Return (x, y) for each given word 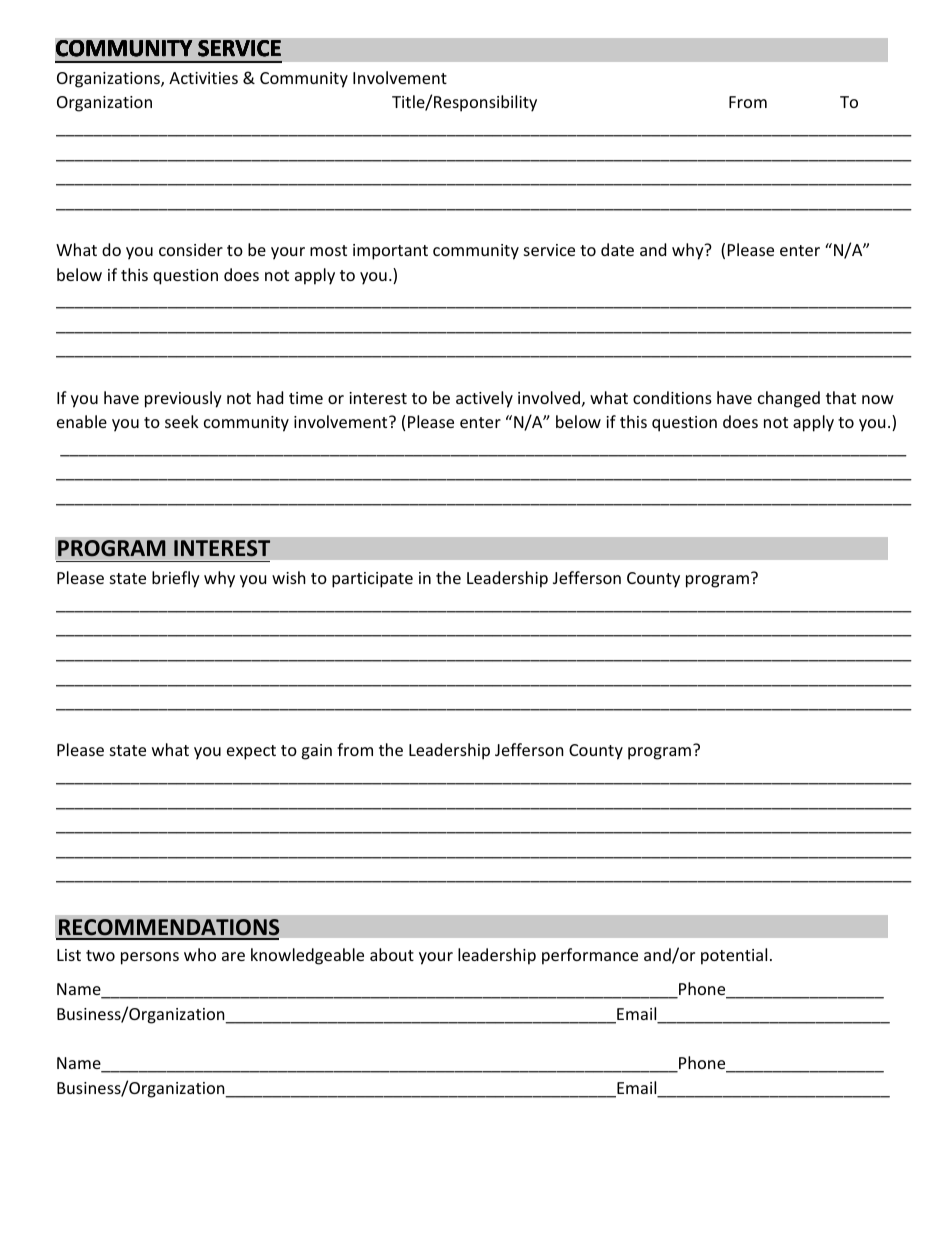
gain (316, 752)
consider (191, 249)
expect (251, 752)
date (617, 249)
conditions (672, 397)
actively (484, 399)
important (390, 252)
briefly (176, 579)
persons (150, 958)
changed (789, 399)
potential (734, 956)
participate (372, 580)
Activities (203, 78)
